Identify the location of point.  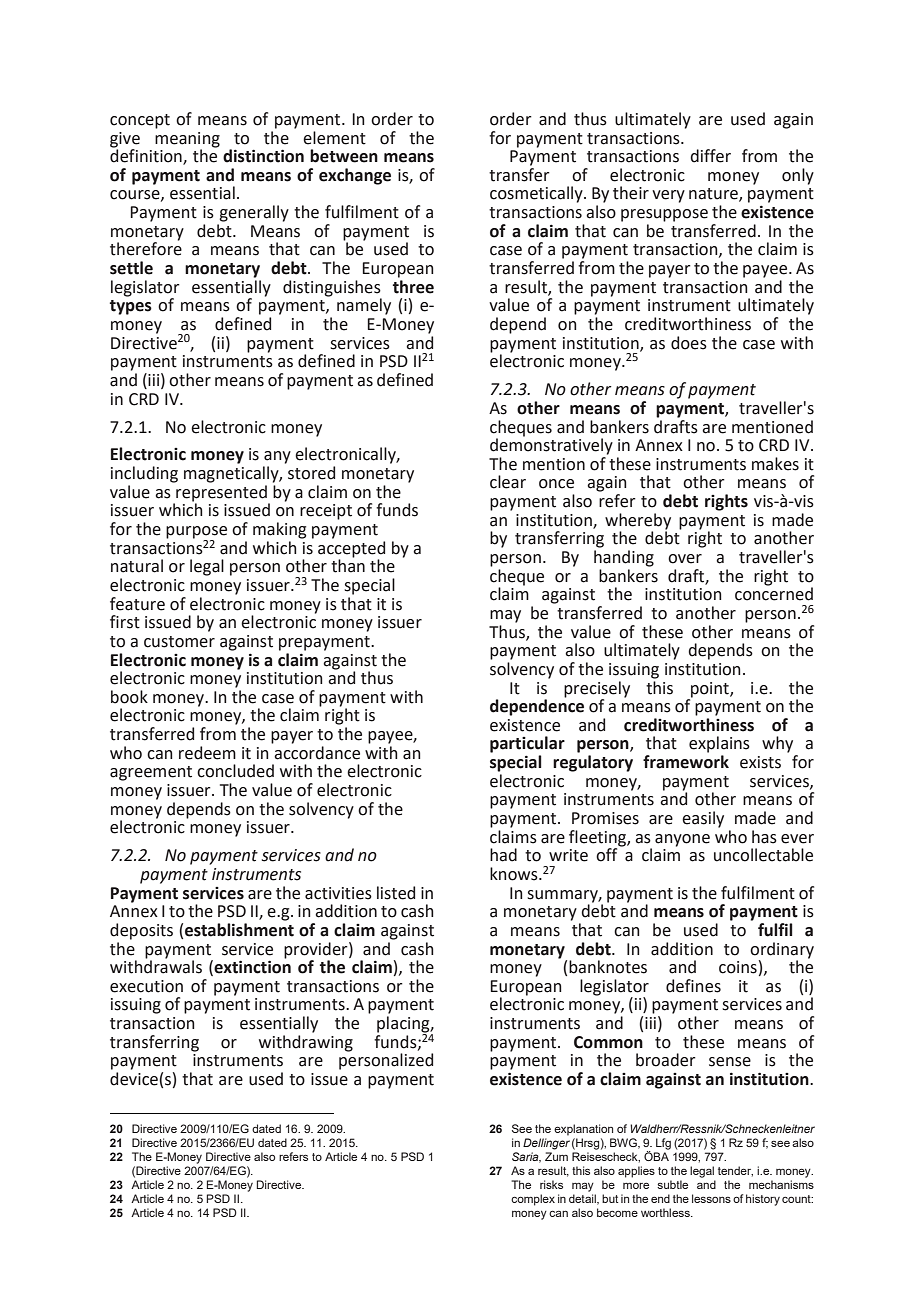
(711, 690).
